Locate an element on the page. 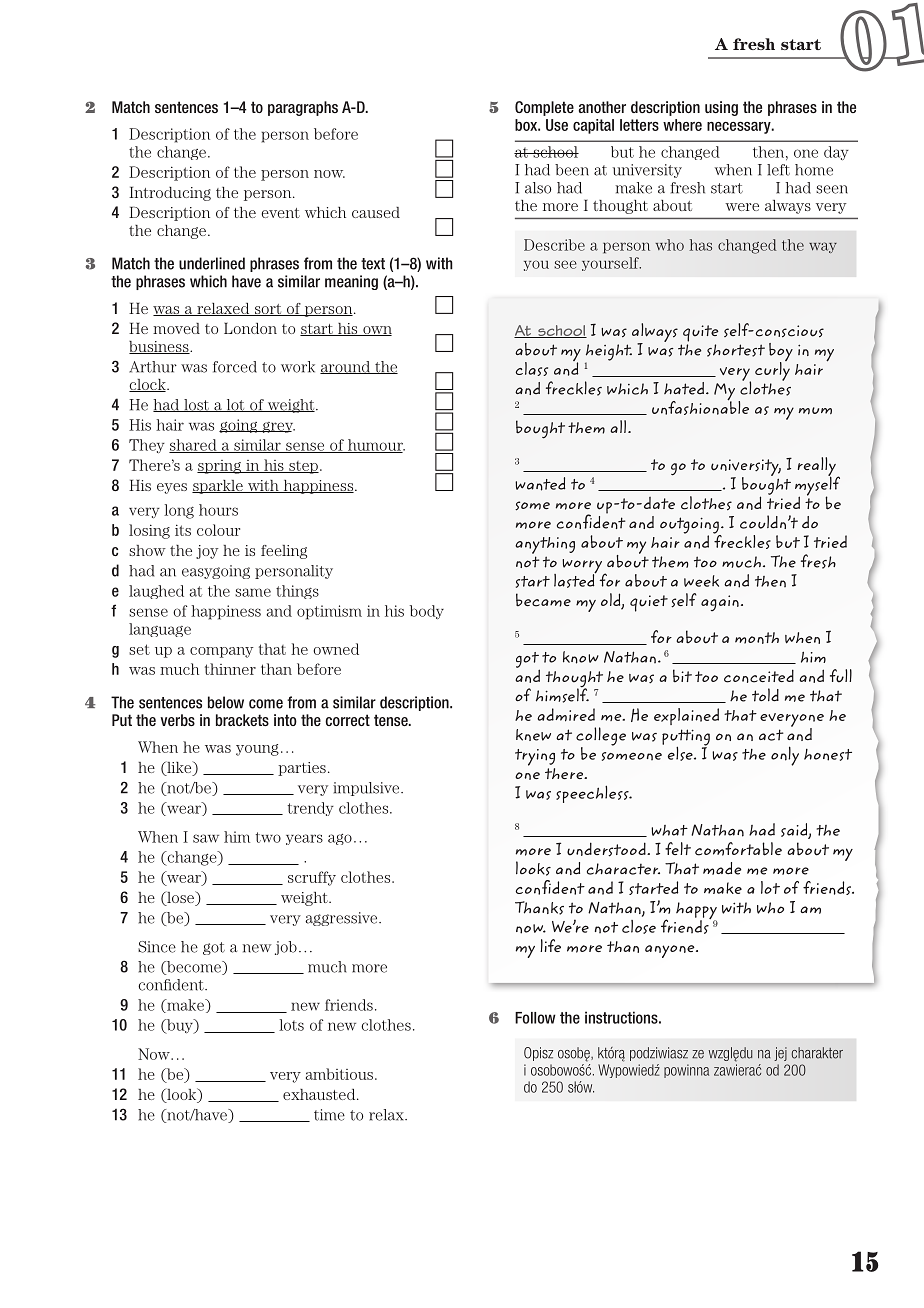  Complete is located at coordinates (544, 108).
